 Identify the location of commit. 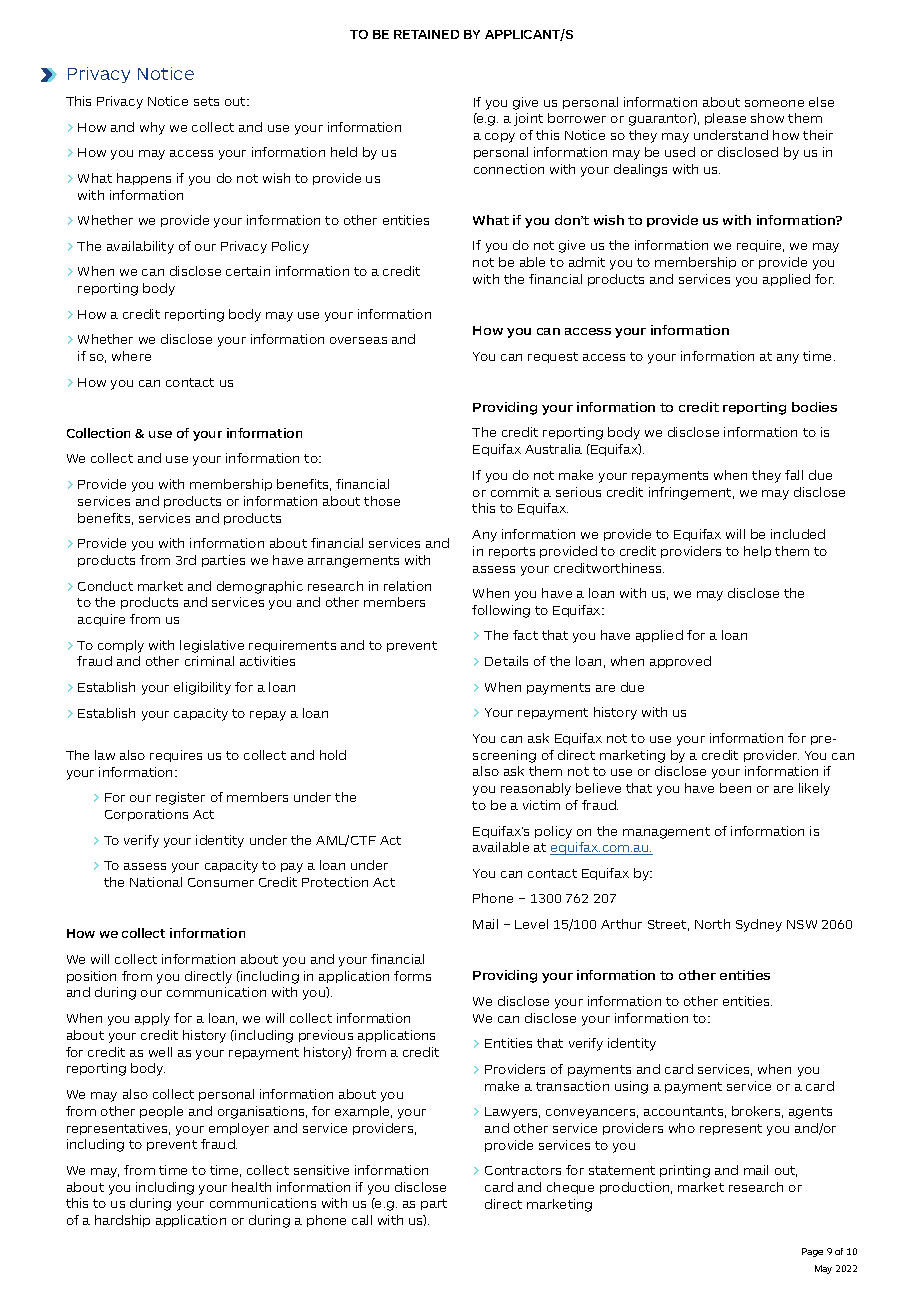
(515, 492).
